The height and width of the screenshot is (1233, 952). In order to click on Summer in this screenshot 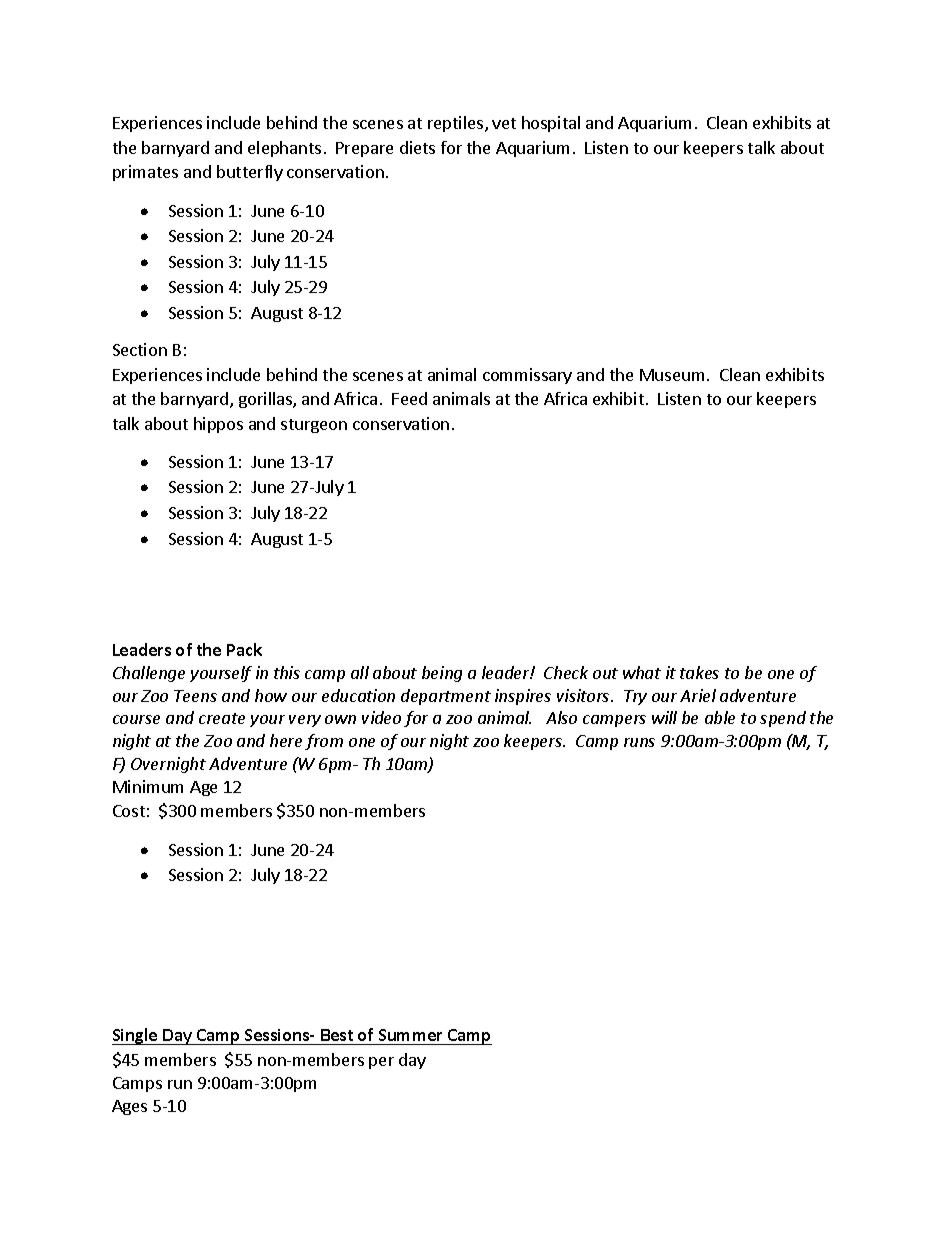, I will do `click(410, 1037)`.
